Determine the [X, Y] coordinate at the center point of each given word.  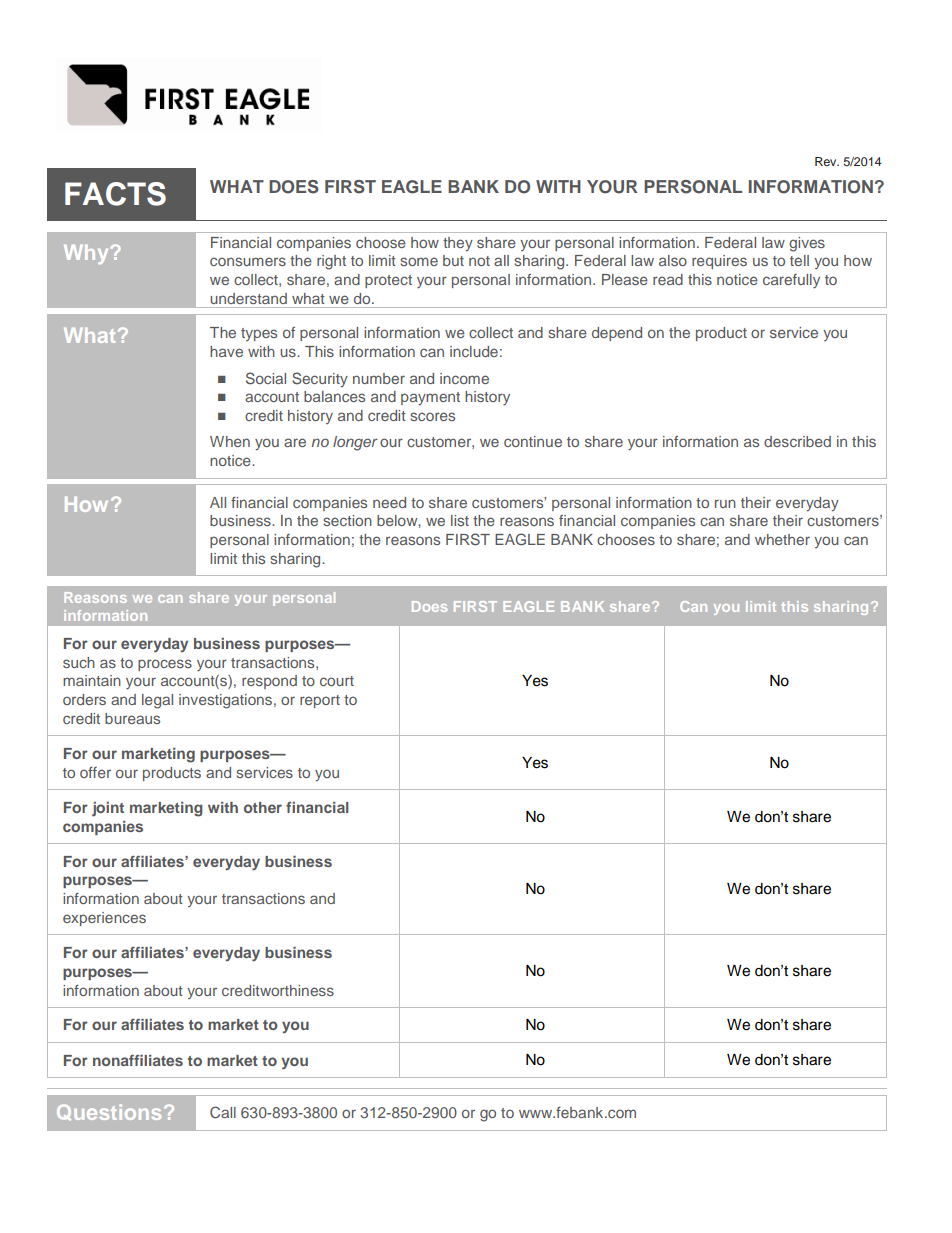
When [230, 441]
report [320, 701]
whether [782, 539]
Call [223, 1112]
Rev [827, 161]
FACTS [115, 194]
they [458, 244]
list [460, 520]
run [725, 503]
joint [108, 809]
